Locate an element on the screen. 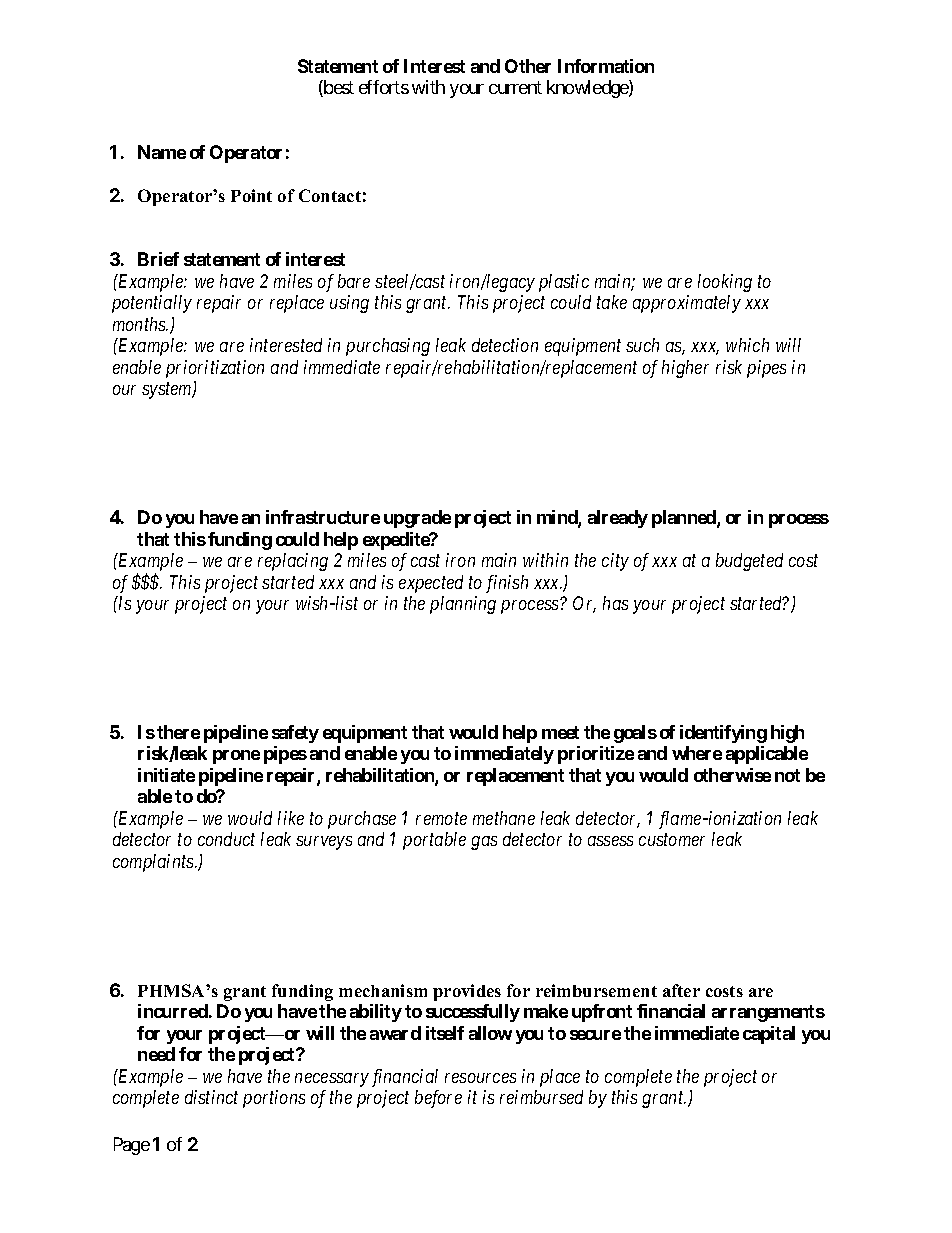 The height and width of the screenshot is (1233, 952). before is located at coordinates (438, 1099).
